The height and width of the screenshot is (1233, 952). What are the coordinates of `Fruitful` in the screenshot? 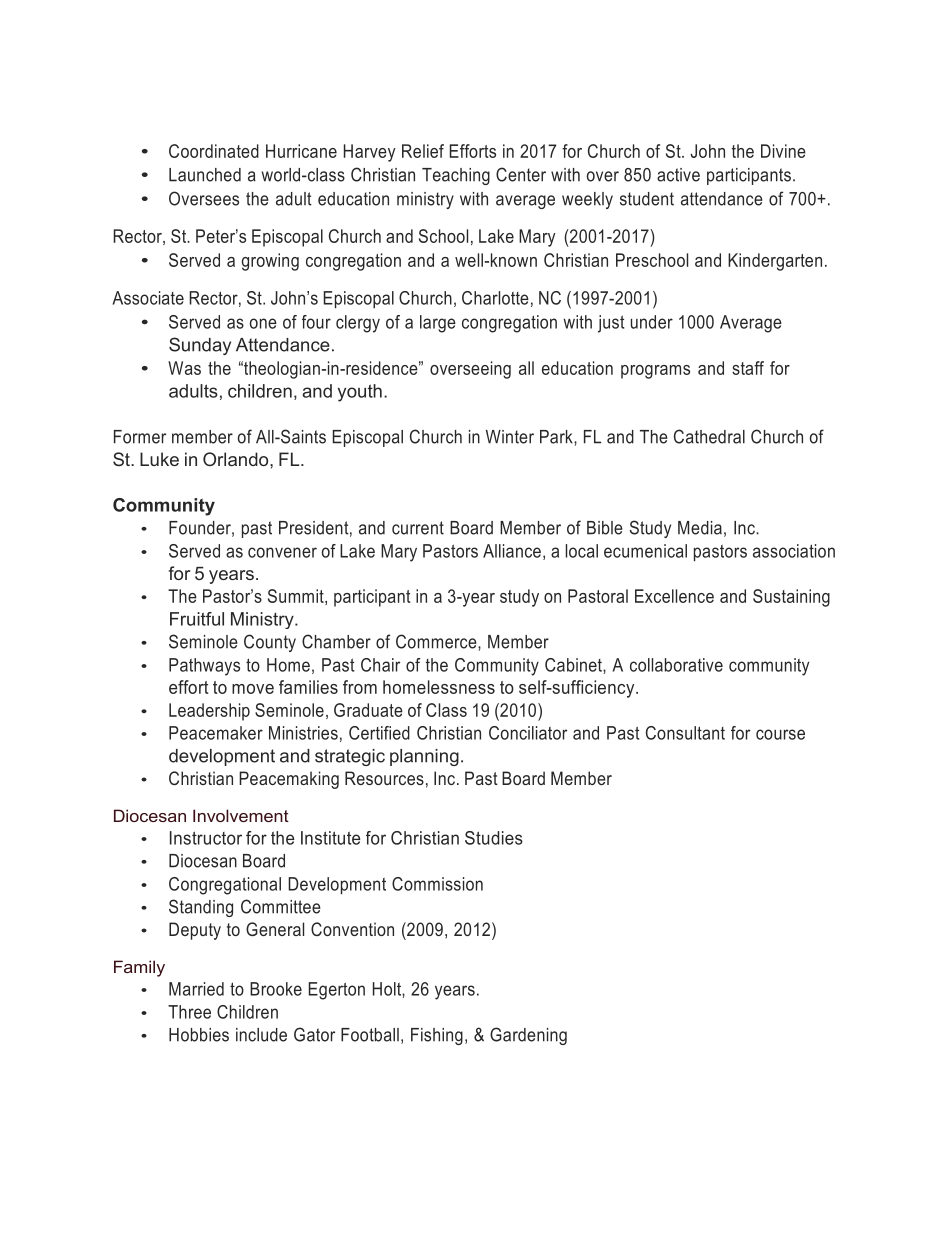 It's located at (197, 619).
